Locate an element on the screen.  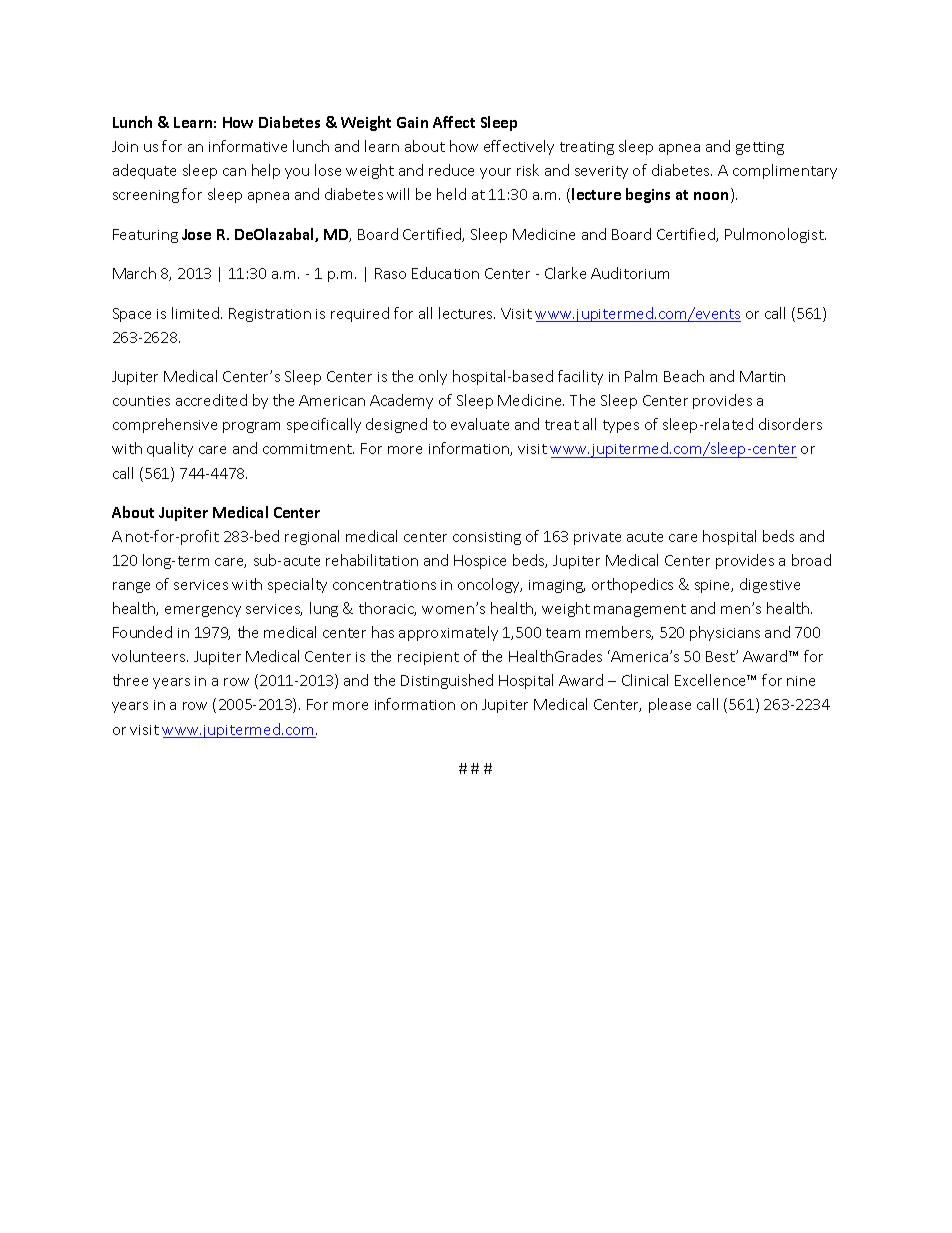
limited is located at coordinates (195, 313).
